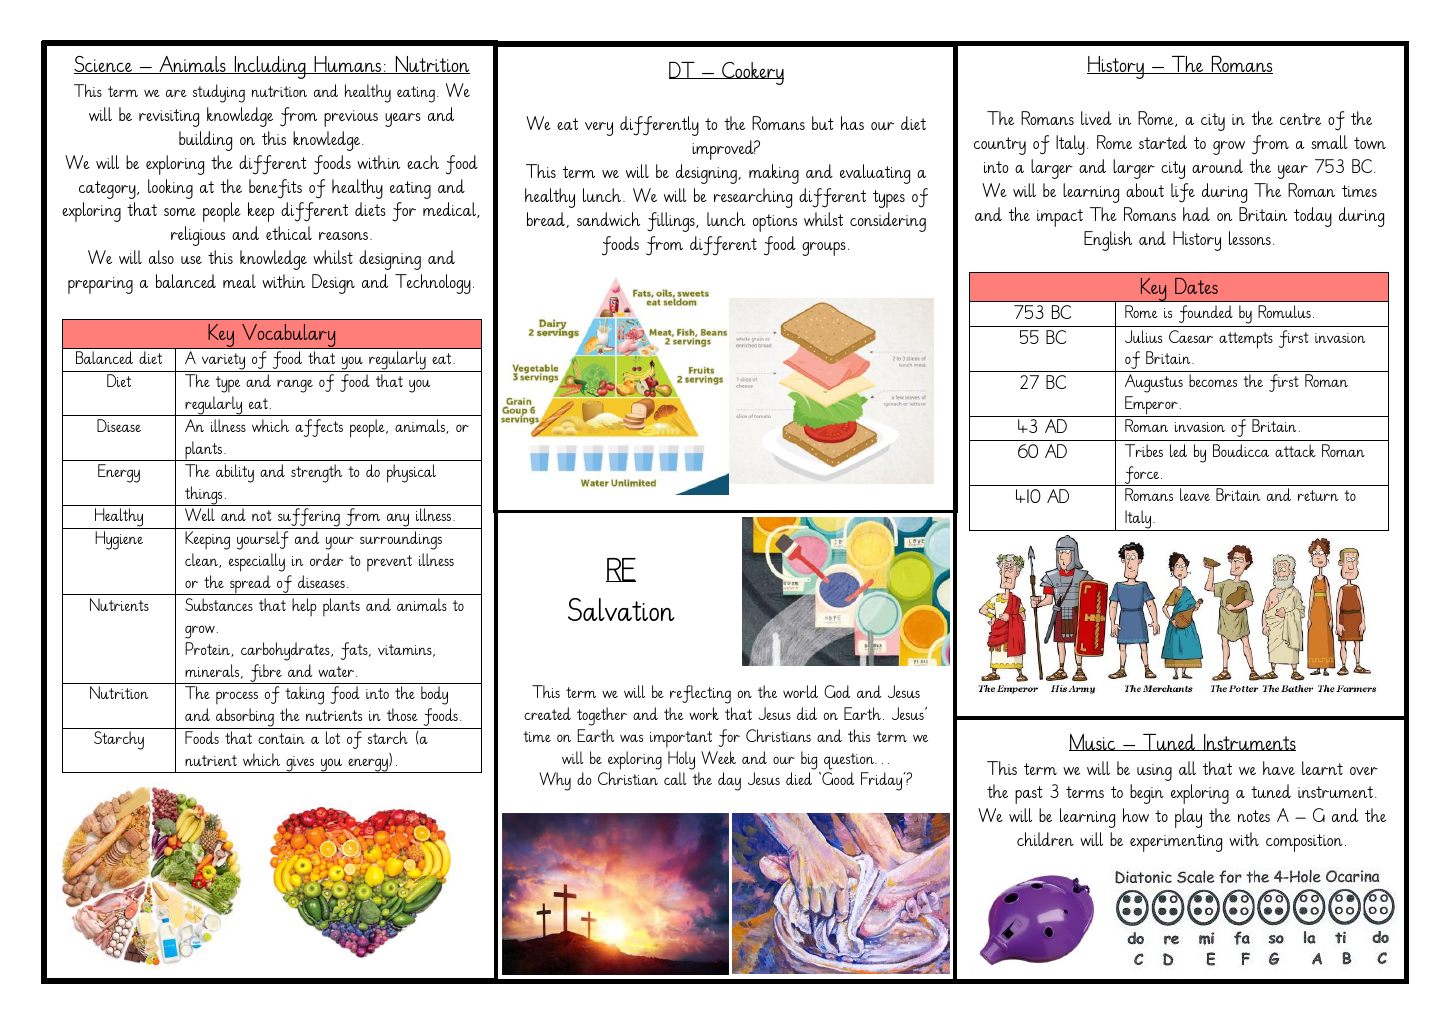 The width and height of the screenshot is (1450, 1025). I want to click on variety, so click(223, 362).
